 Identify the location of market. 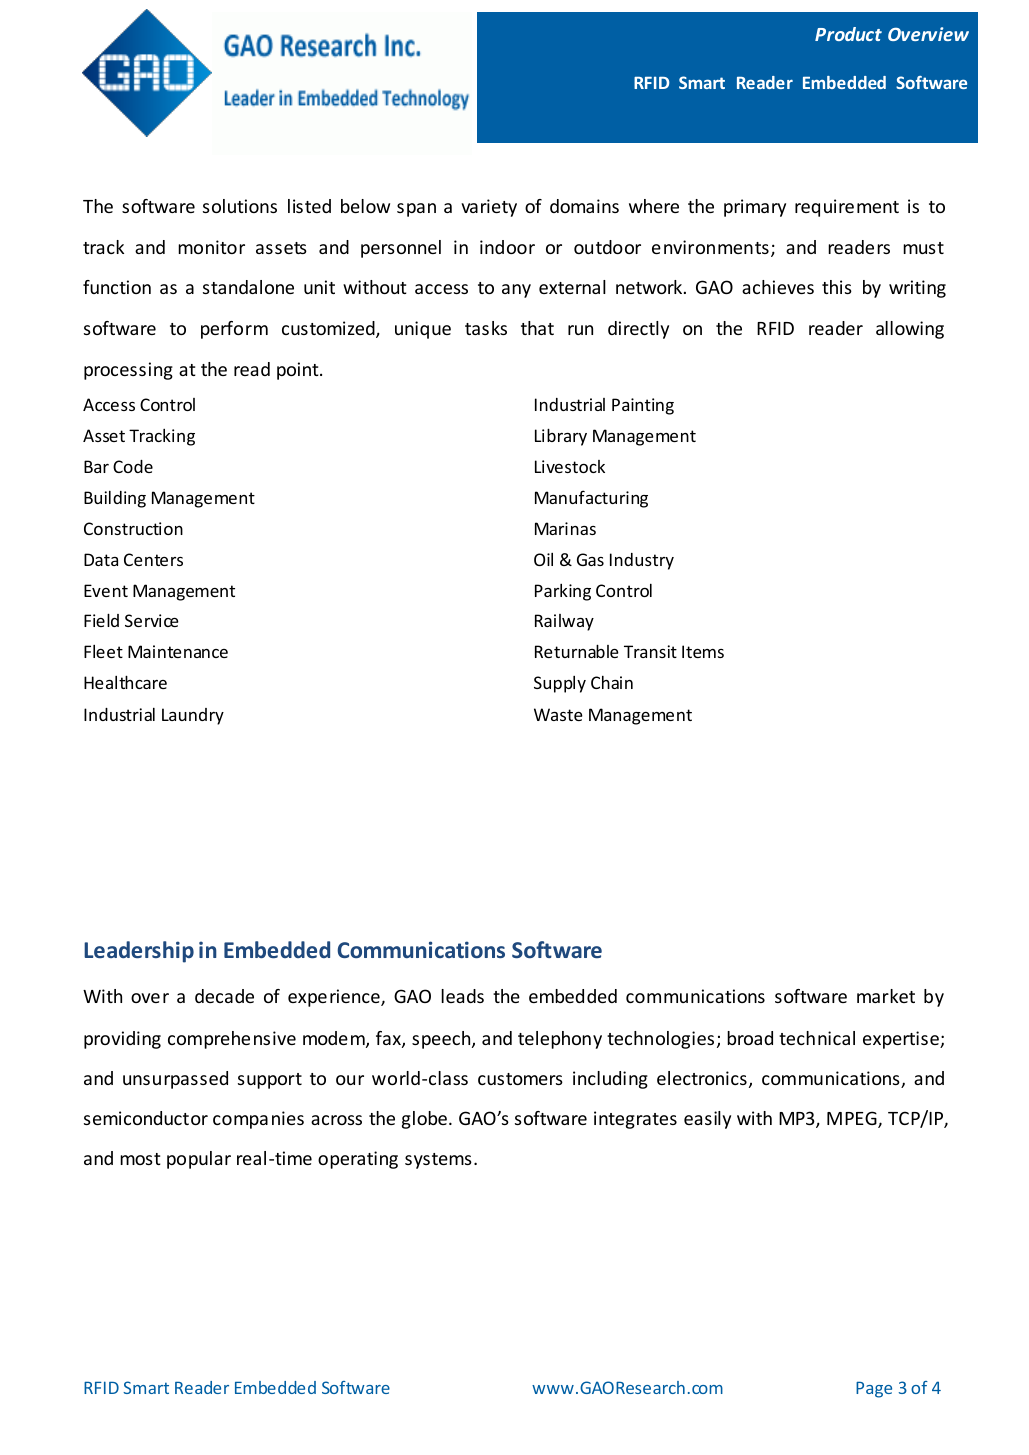
(886, 996).
